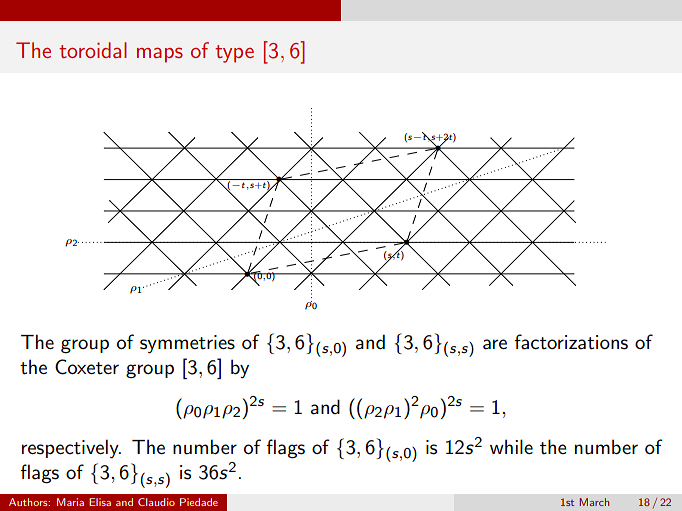  Describe the element at coordinates (71, 448) in the image. I see `respectively` at that location.
